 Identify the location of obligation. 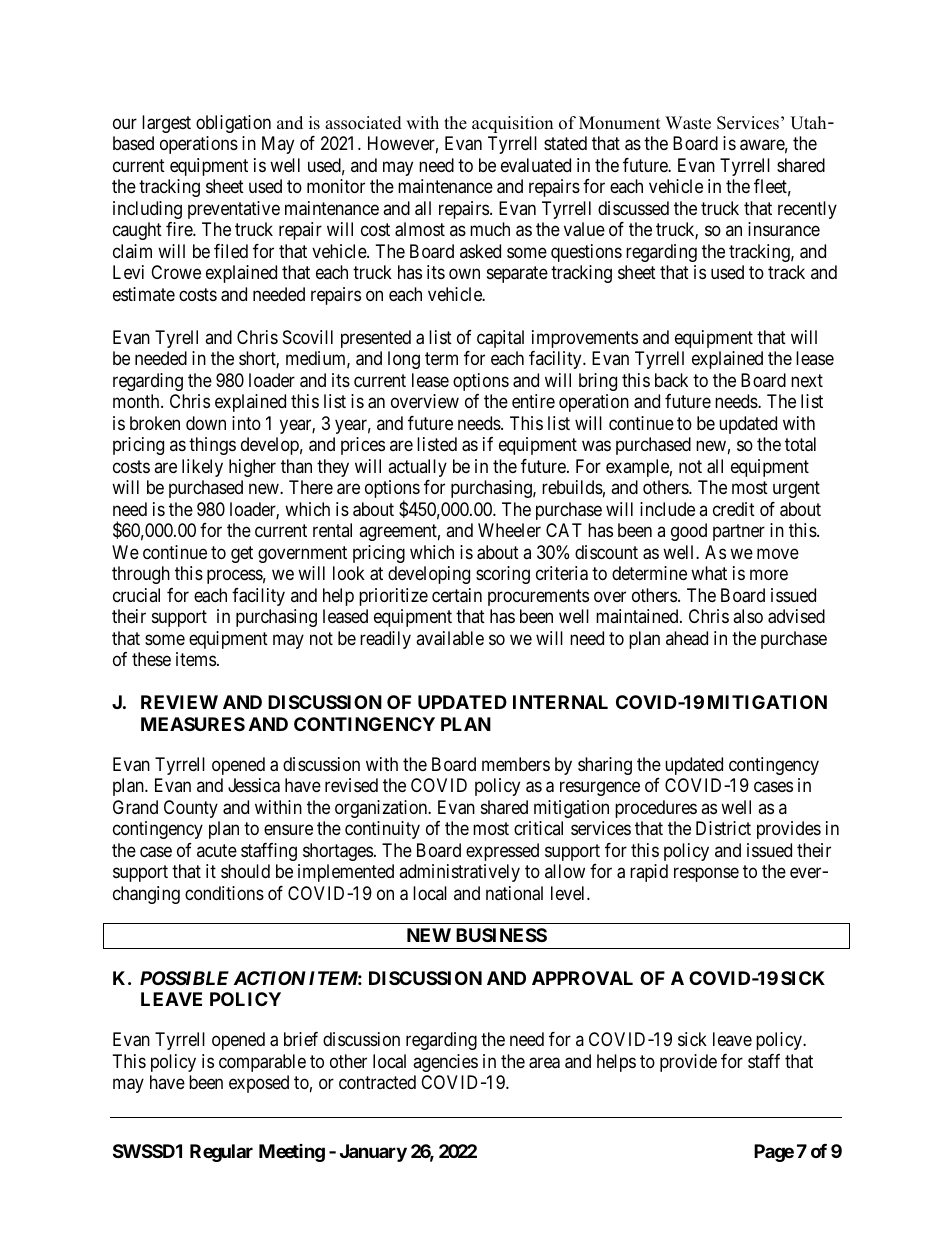
(233, 124).
